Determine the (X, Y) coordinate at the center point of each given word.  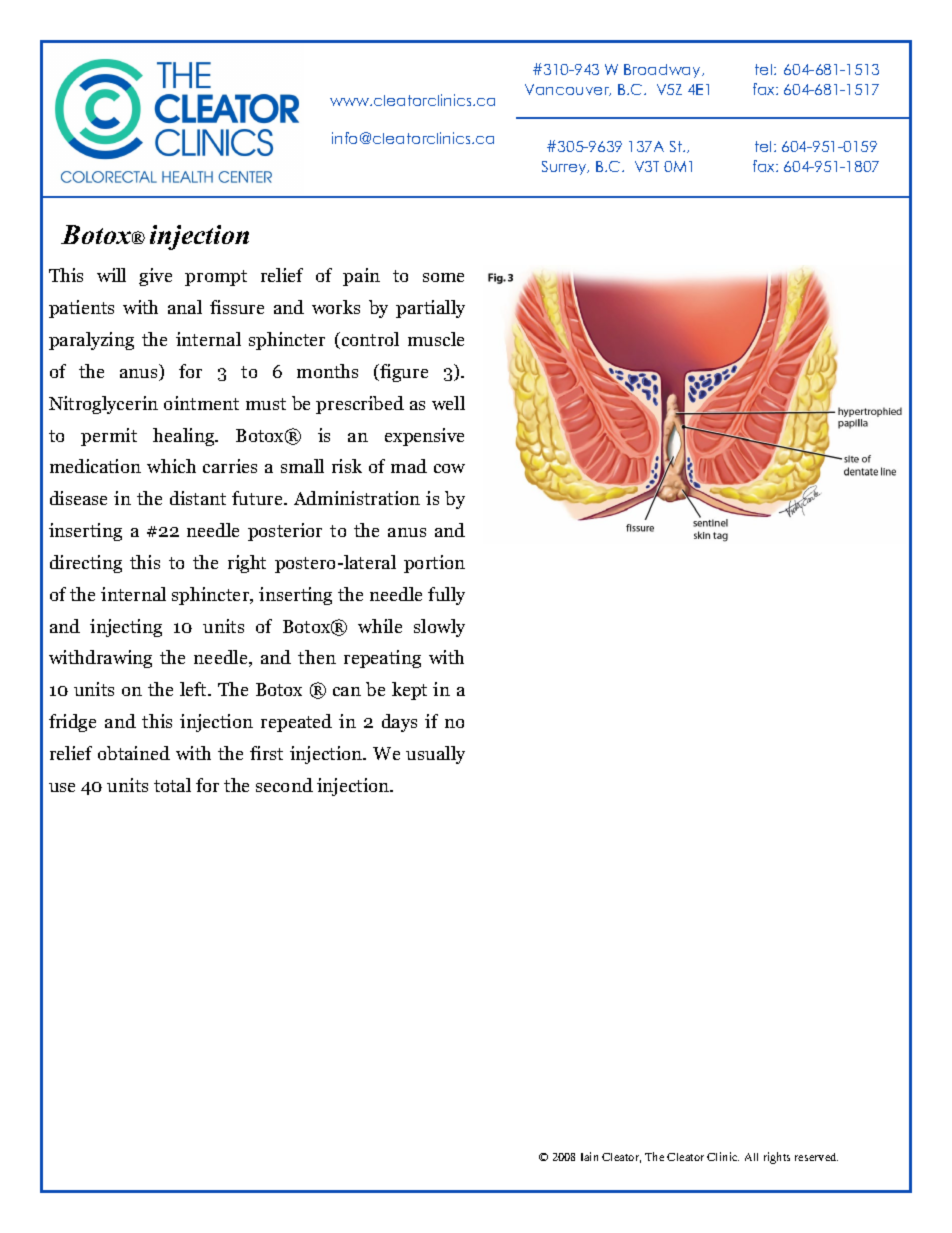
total (172, 785)
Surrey (565, 168)
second (284, 785)
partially (430, 309)
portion (434, 564)
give (155, 277)
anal (185, 307)
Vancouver (568, 90)
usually (435, 755)
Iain (589, 1156)
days (399, 723)
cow (449, 468)
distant (198, 498)
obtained (134, 753)
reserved (816, 1157)
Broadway (663, 71)
